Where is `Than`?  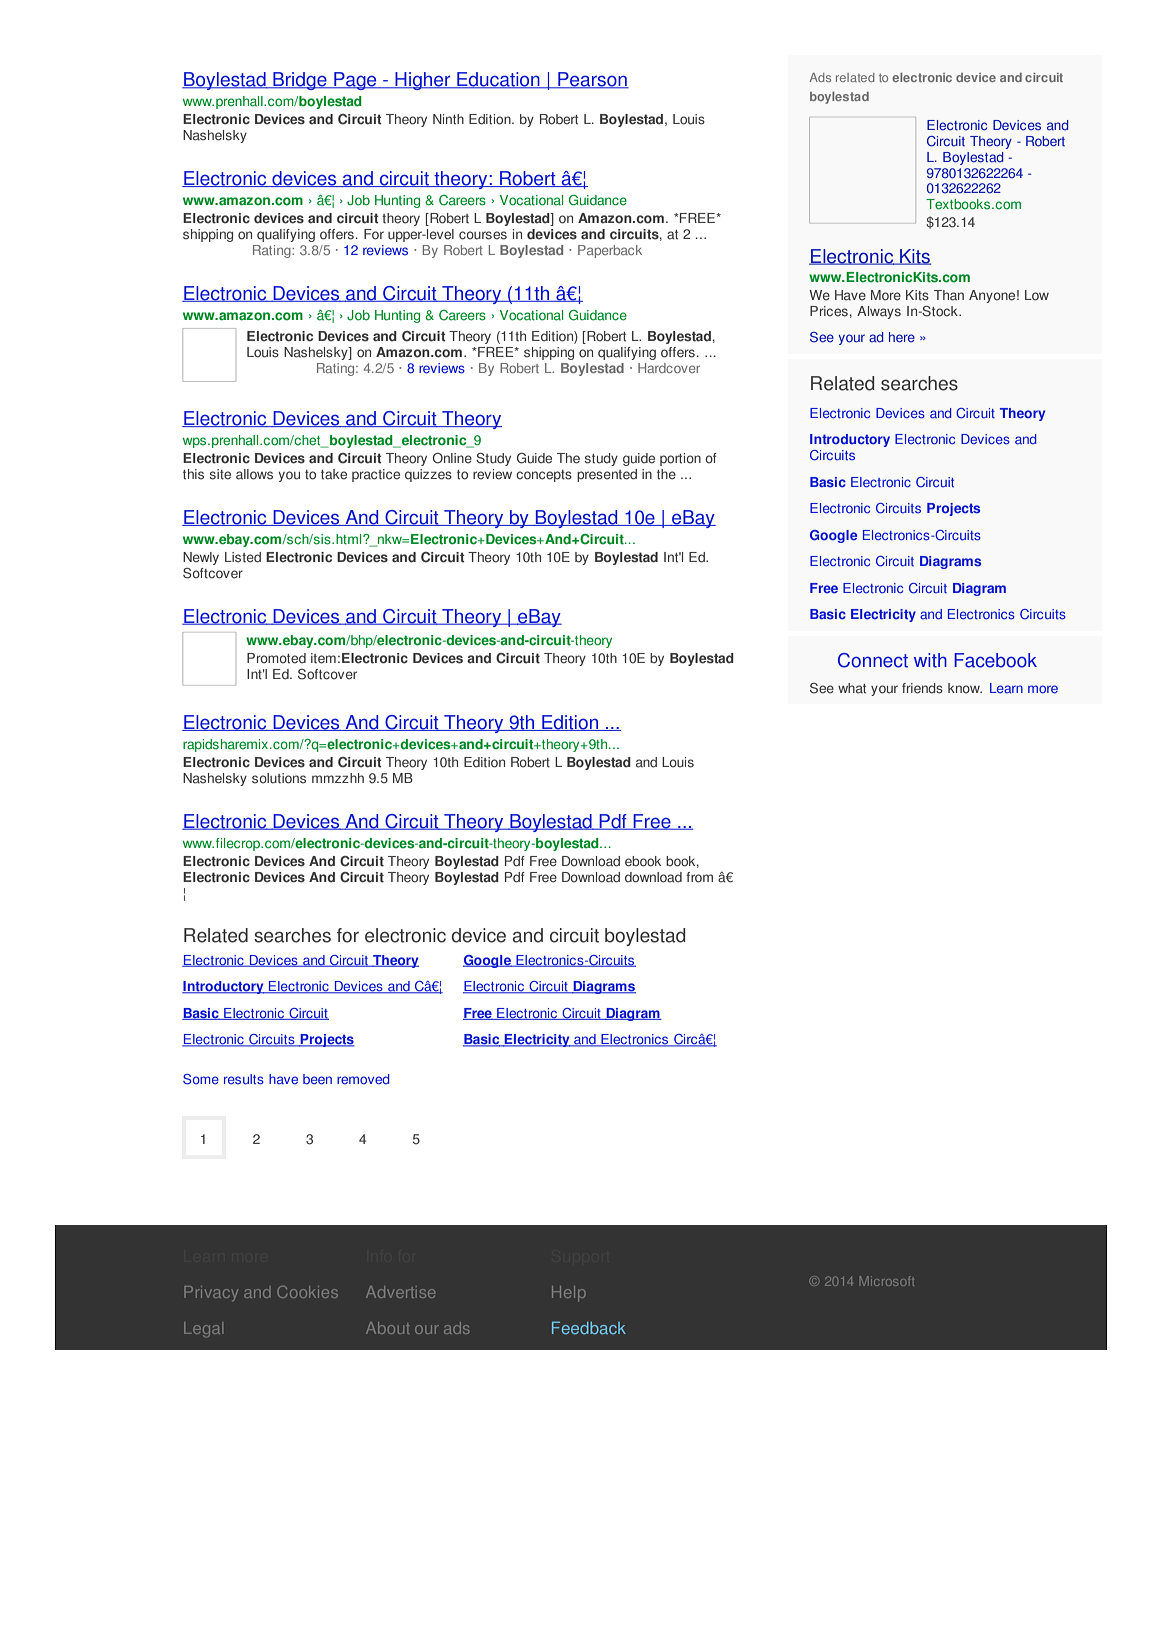 Than is located at coordinates (949, 295).
